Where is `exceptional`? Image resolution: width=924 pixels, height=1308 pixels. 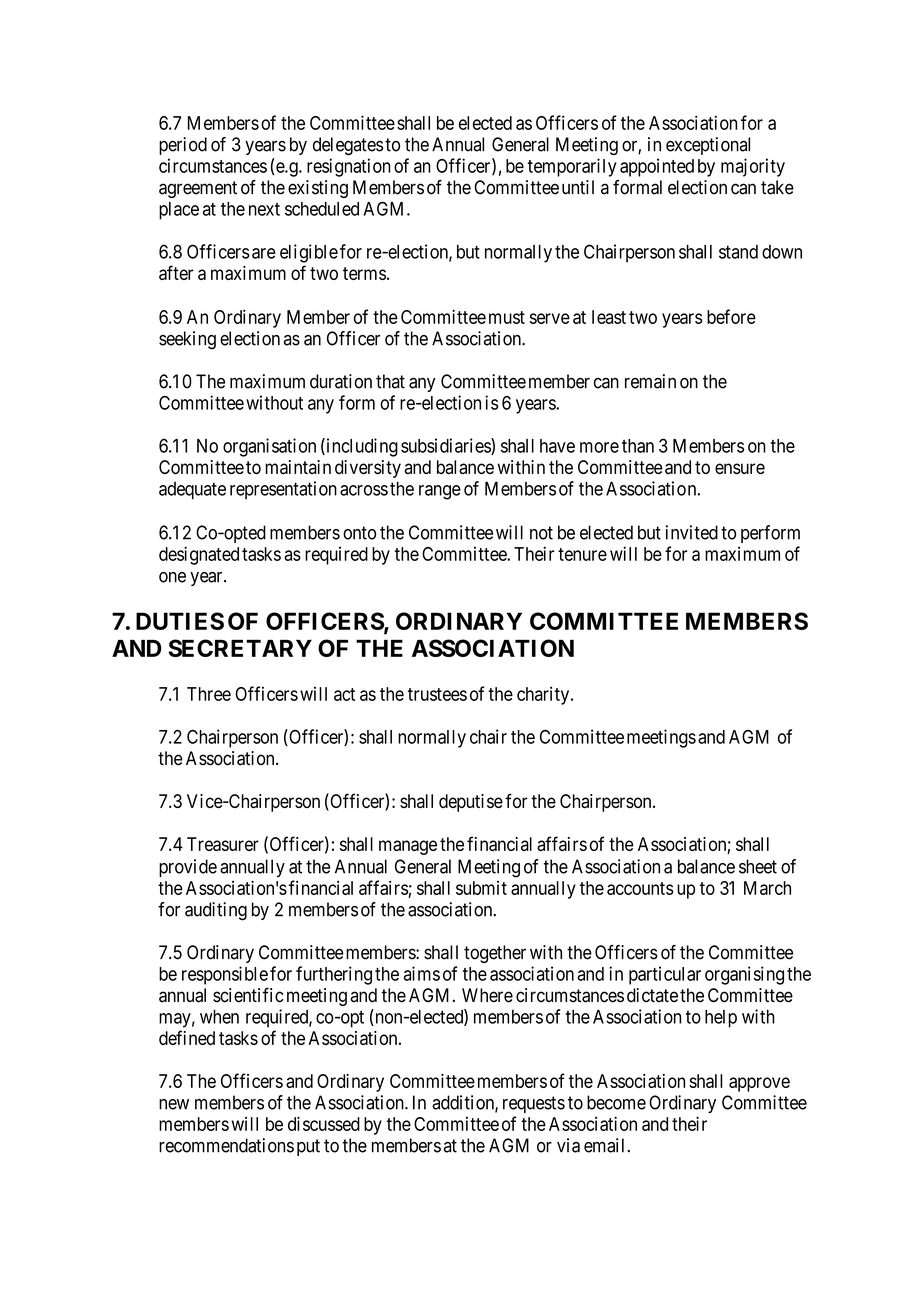 exceptional is located at coordinates (708, 146).
